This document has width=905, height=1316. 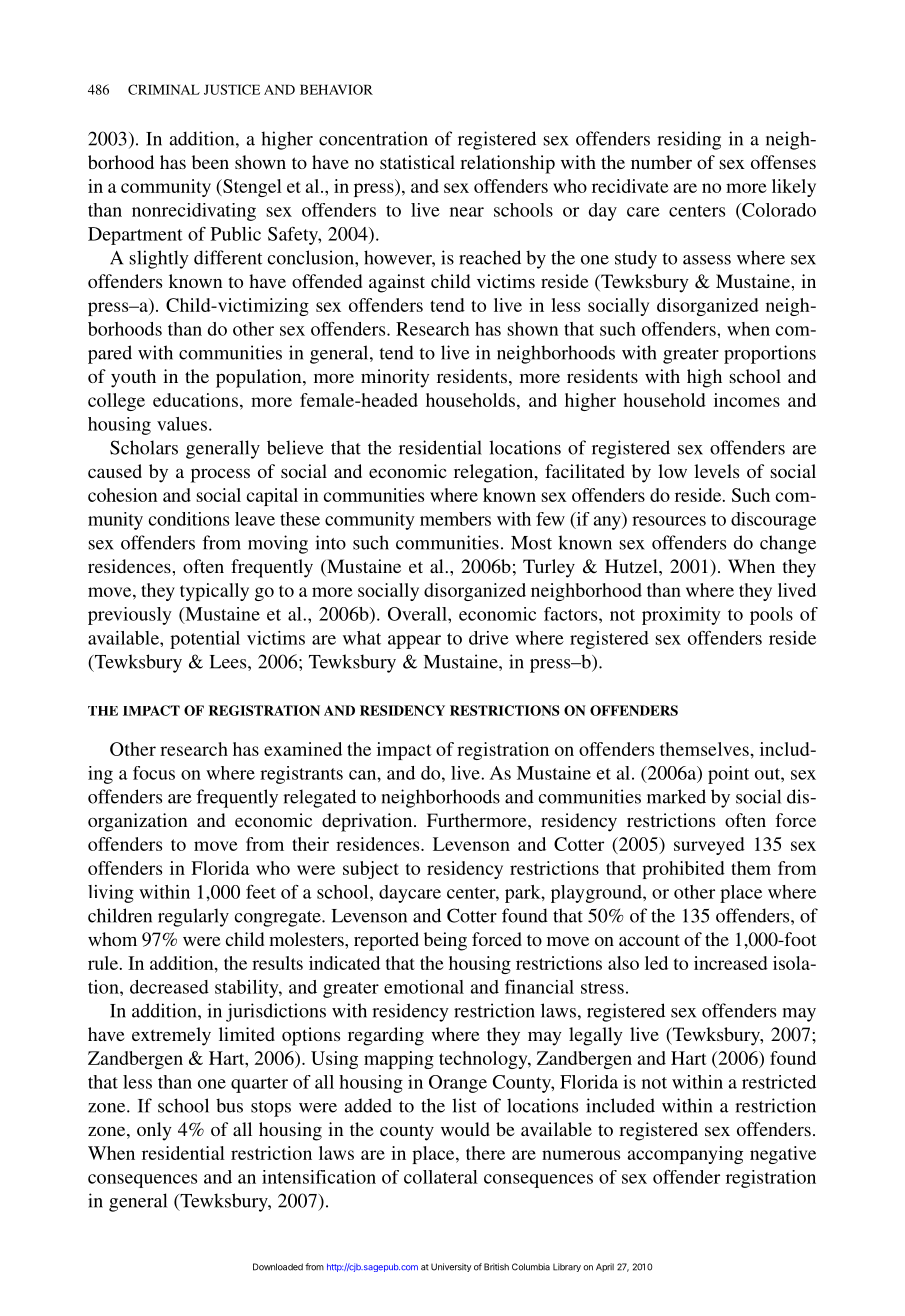 I want to click on Downloaded, so click(x=278, y=1267).
